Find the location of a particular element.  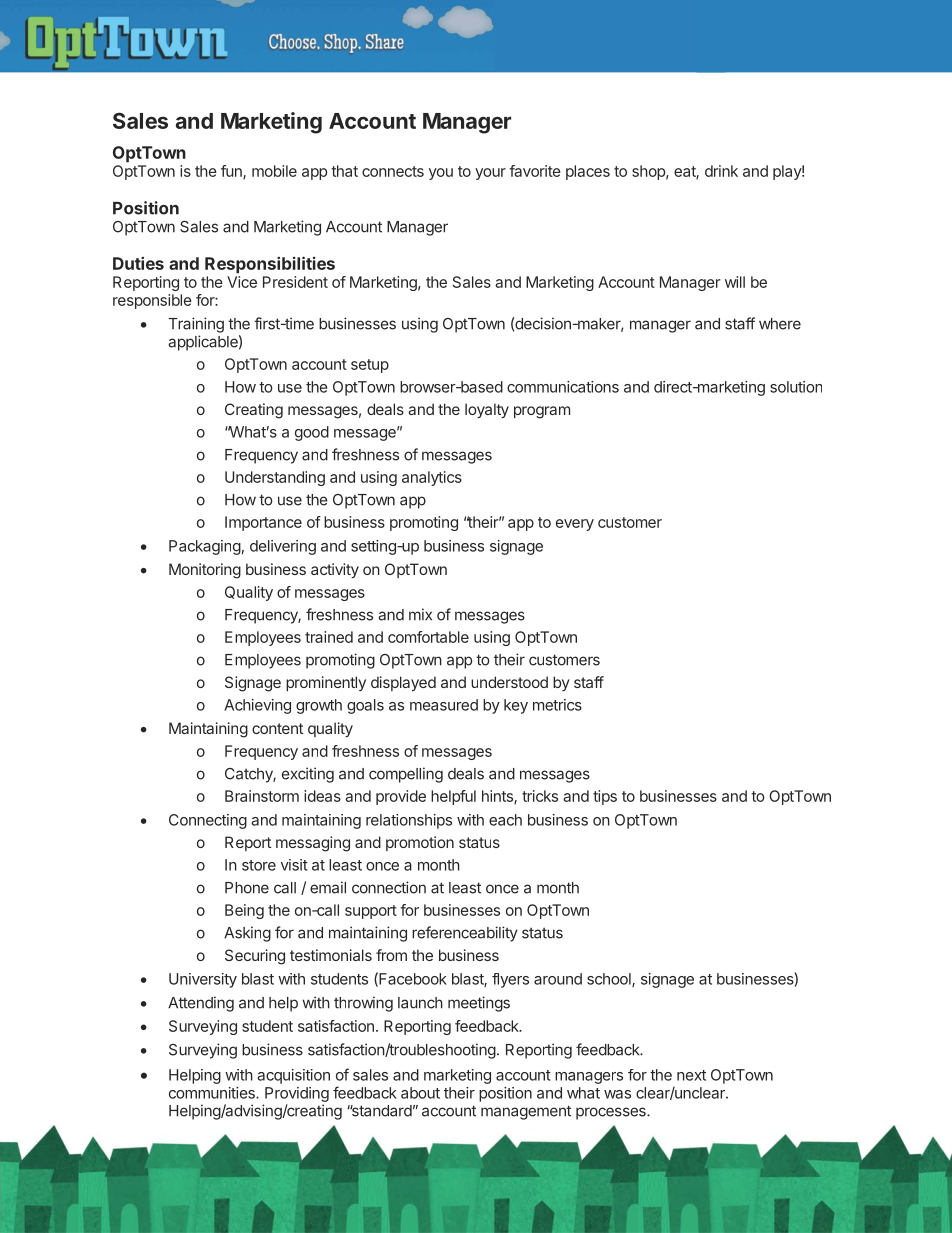

every is located at coordinates (575, 525).
